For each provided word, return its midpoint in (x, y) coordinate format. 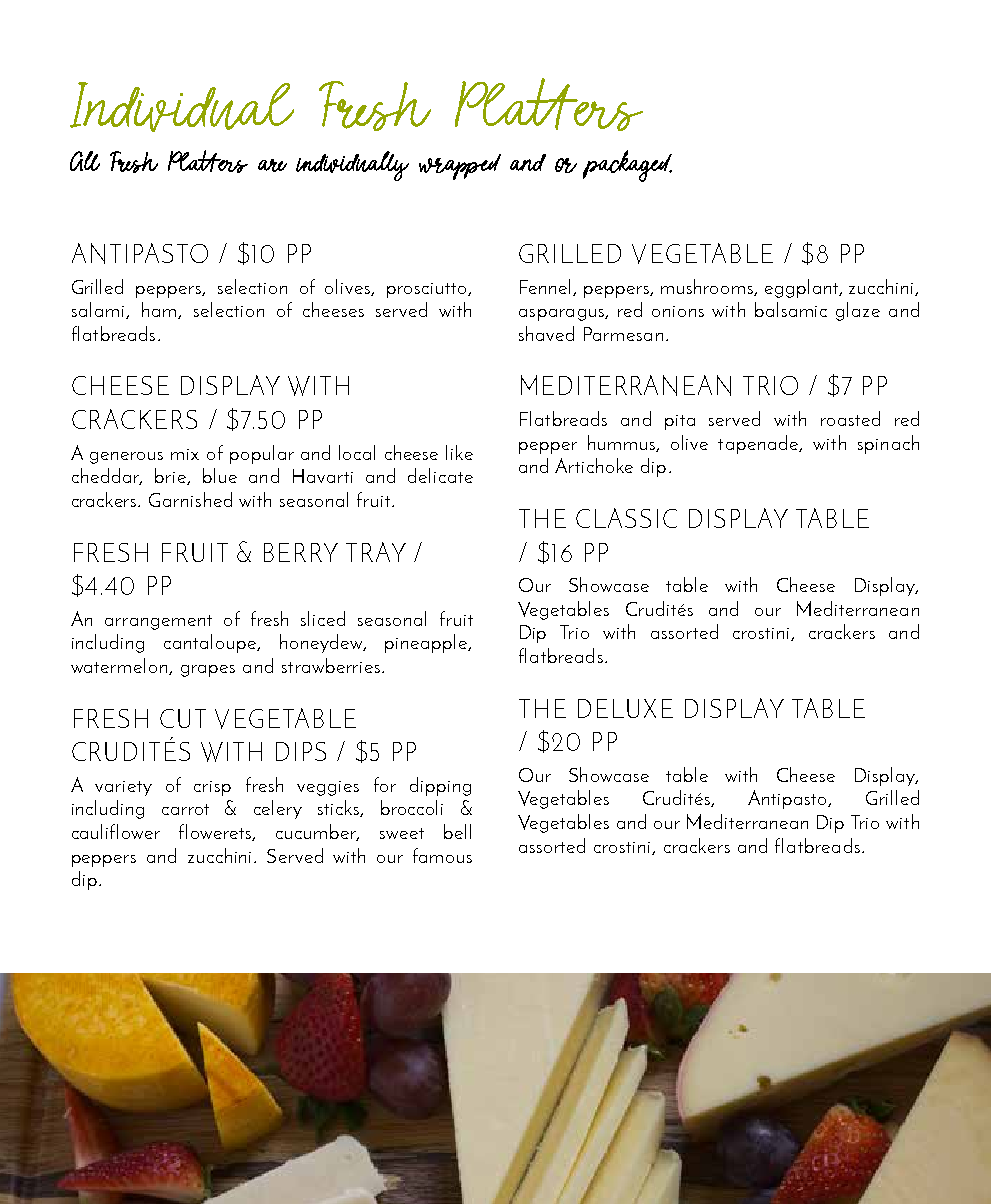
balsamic (791, 309)
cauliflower (116, 831)
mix (185, 454)
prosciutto (428, 290)
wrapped (460, 167)
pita (680, 422)
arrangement (158, 622)
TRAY (376, 552)
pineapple (427, 643)
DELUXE (625, 708)
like (459, 452)
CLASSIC (626, 518)
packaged (627, 166)
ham (160, 310)
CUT (183, 718)
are (272, 165)
